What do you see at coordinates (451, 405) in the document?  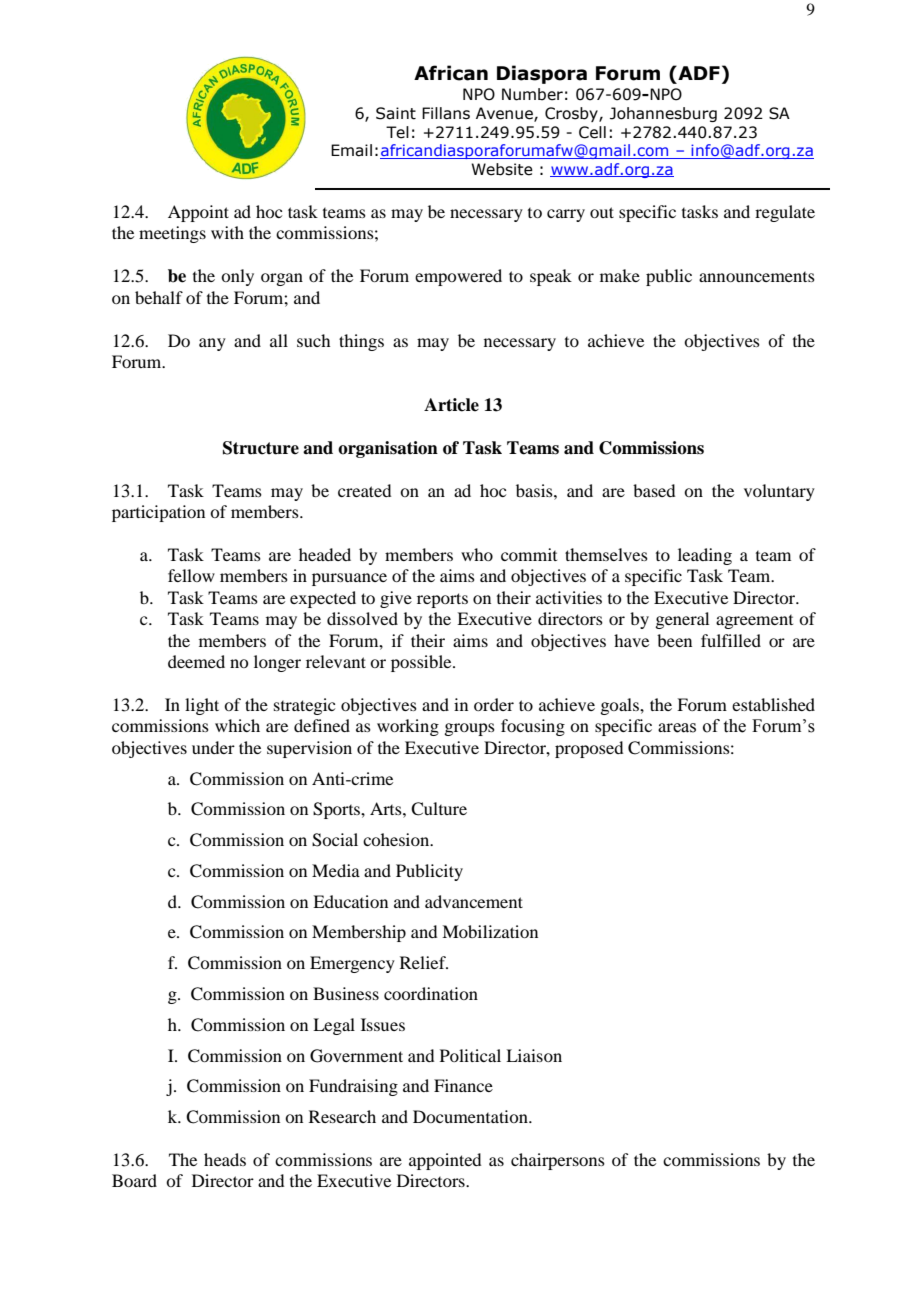 I see `Article` at bounding box center [451, 405].
